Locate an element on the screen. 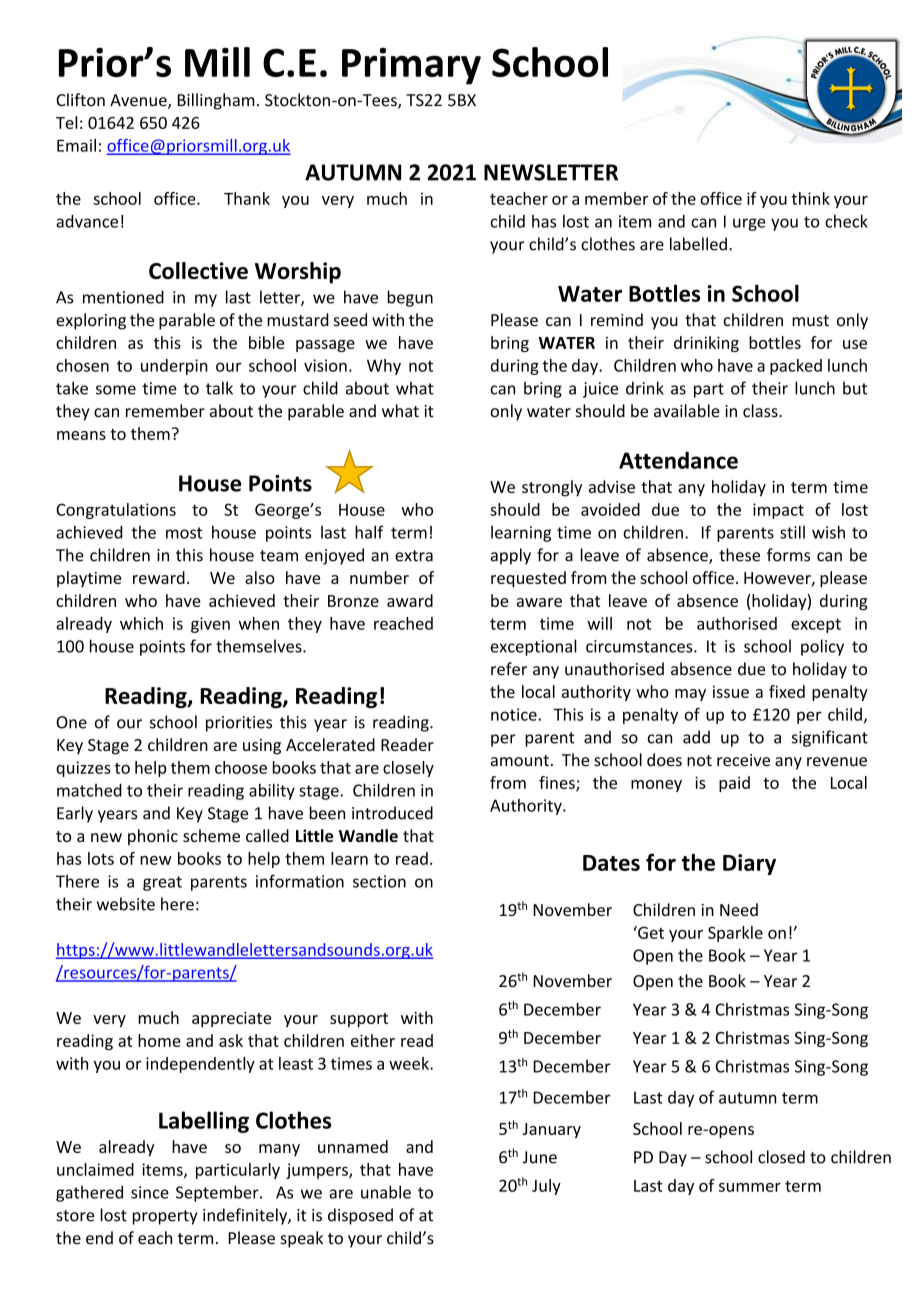 The height and width of the screenshot is (1308, 924). think is located at coordinates (810, 198).
